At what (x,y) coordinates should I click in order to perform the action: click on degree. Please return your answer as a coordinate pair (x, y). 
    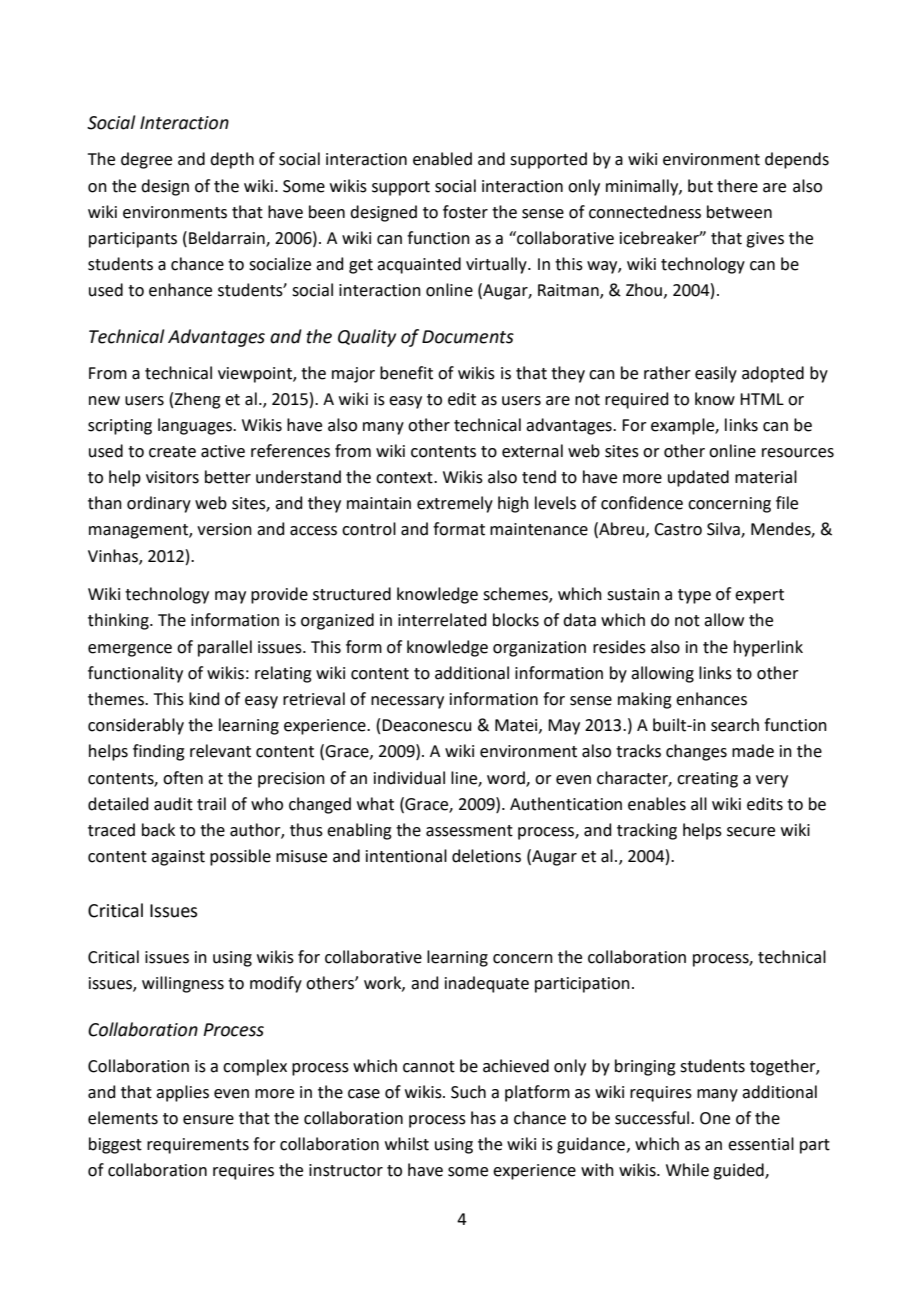
    Looking at the image, I should click on (146, 160).
